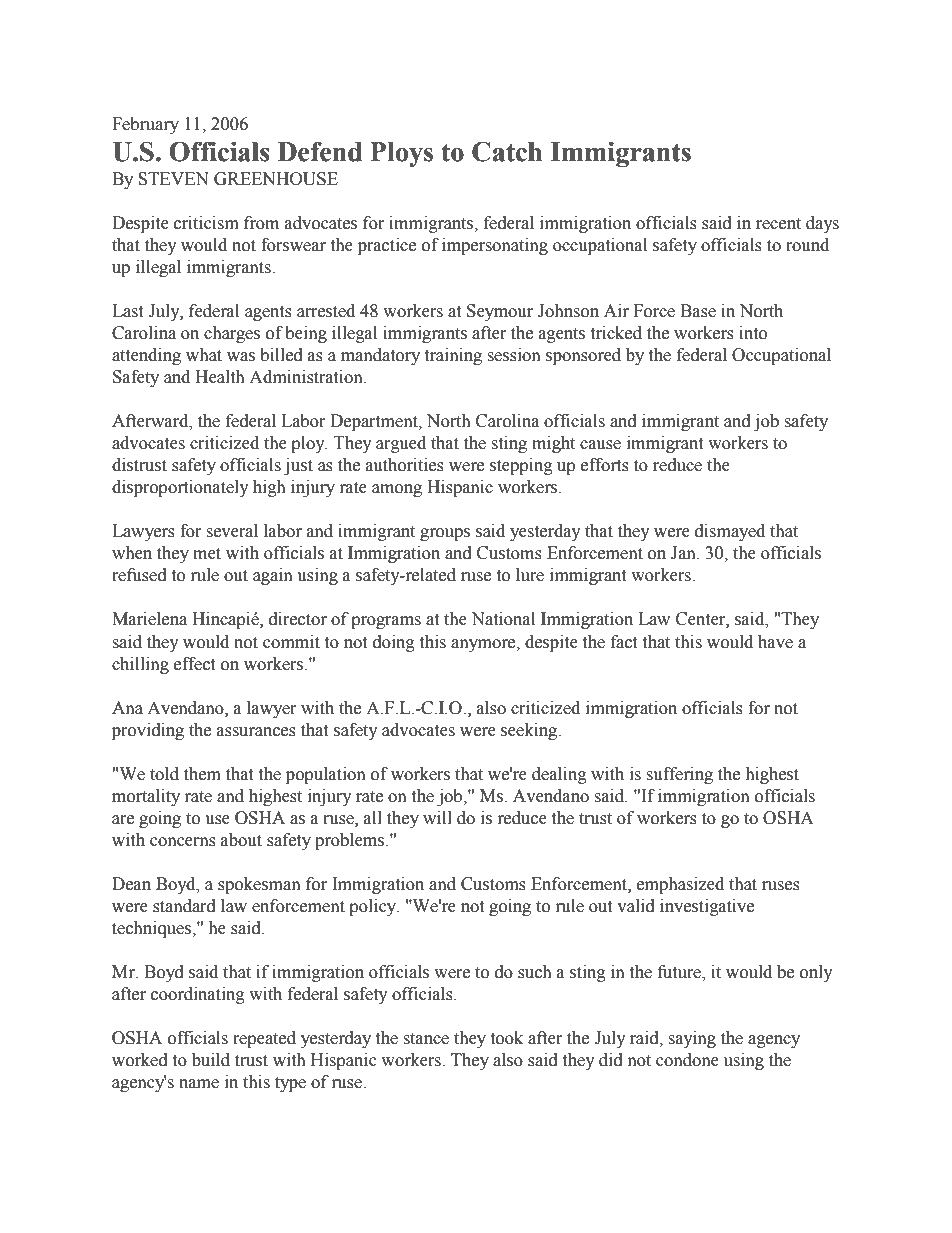 The width and height of the page is (952, 1233). What do you see at coordinates (220, 377) in the page?
I see `Health` at bounding box center [220, 377].
